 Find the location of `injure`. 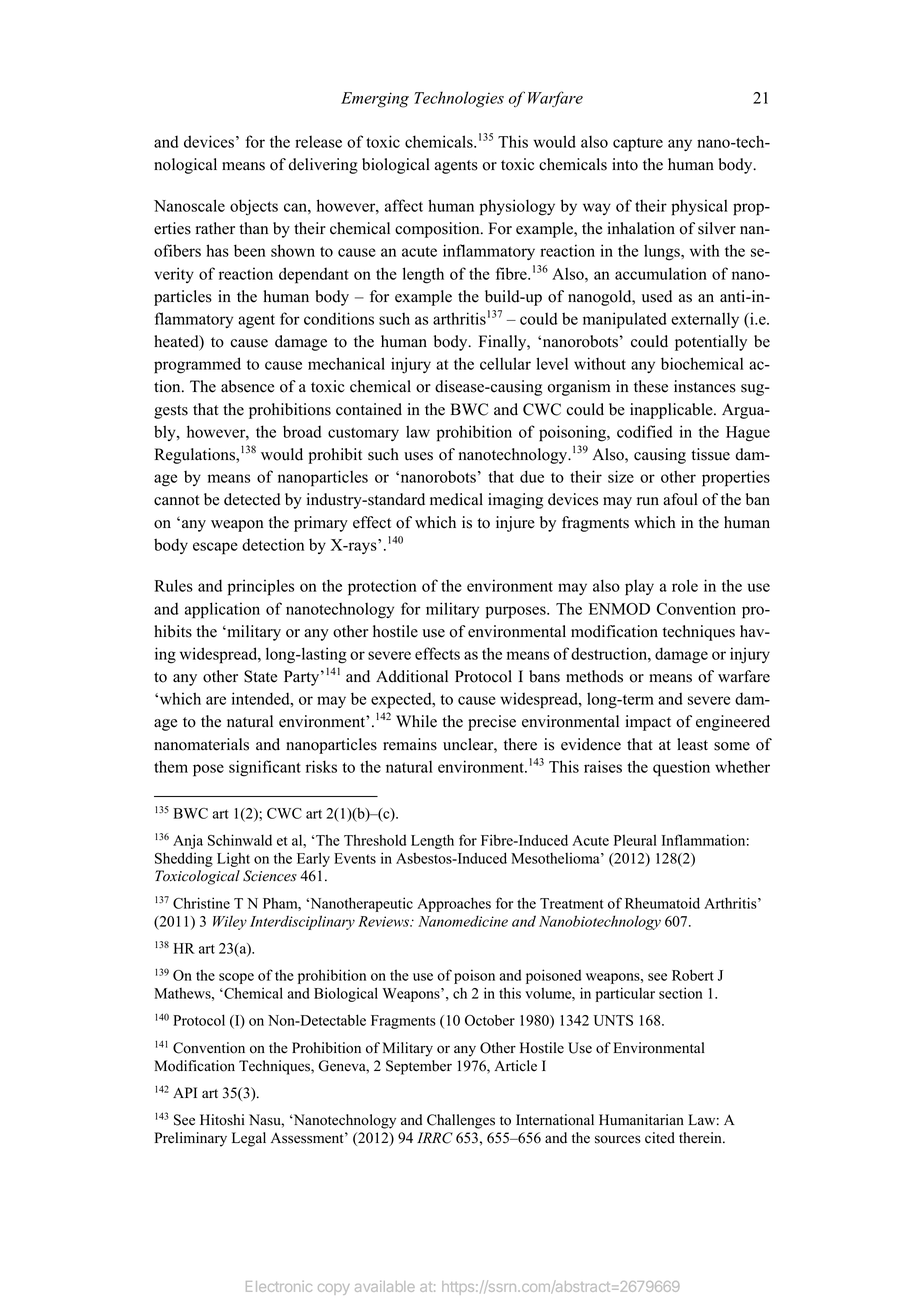

injure is located at coordinates (515, 524).
